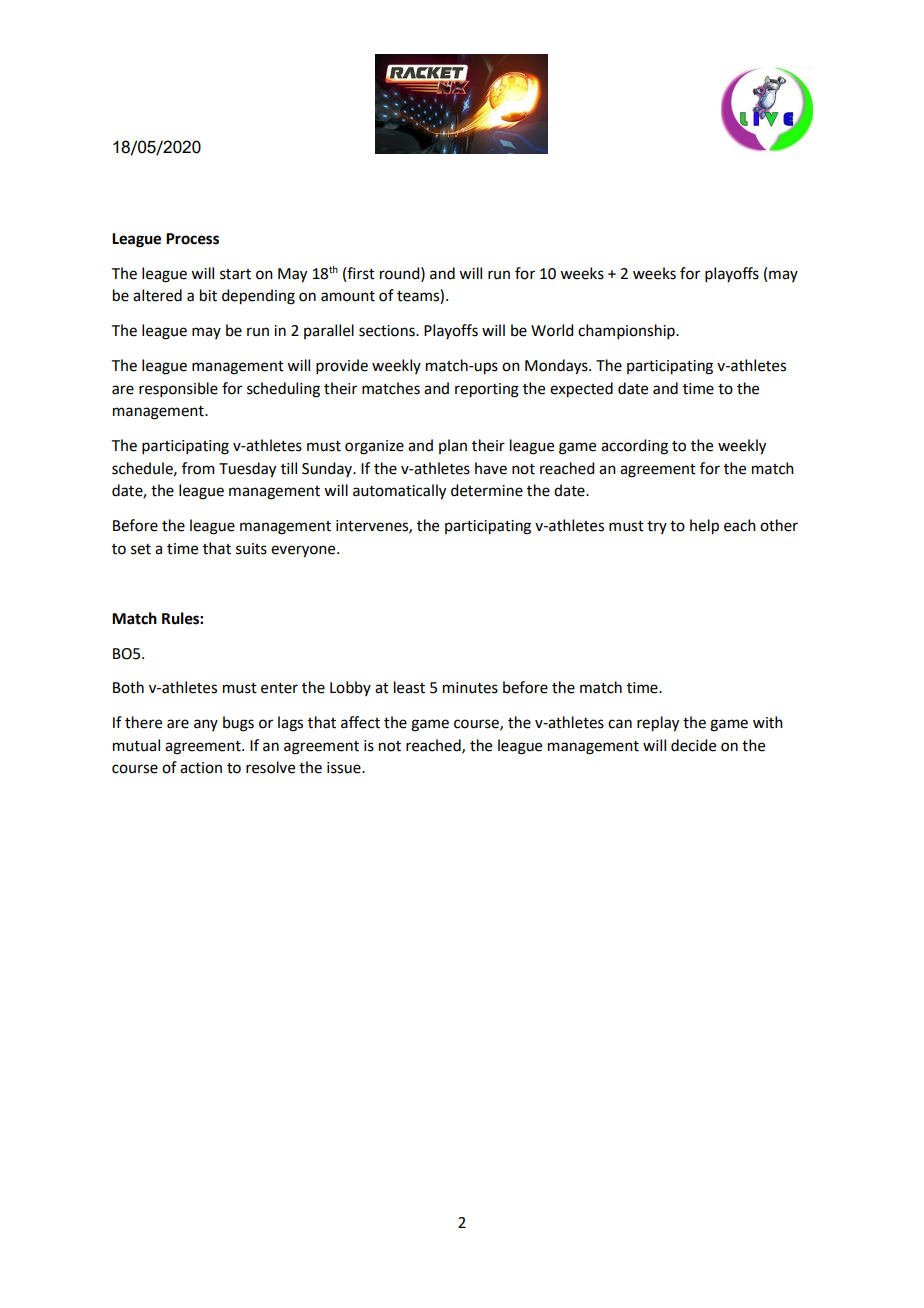 Image resolution: width=924 pixels, height=1308 pixels. What do you see at coordinates (658, 724) in the image?
I see `replay` at bounding box center [658, 724].
